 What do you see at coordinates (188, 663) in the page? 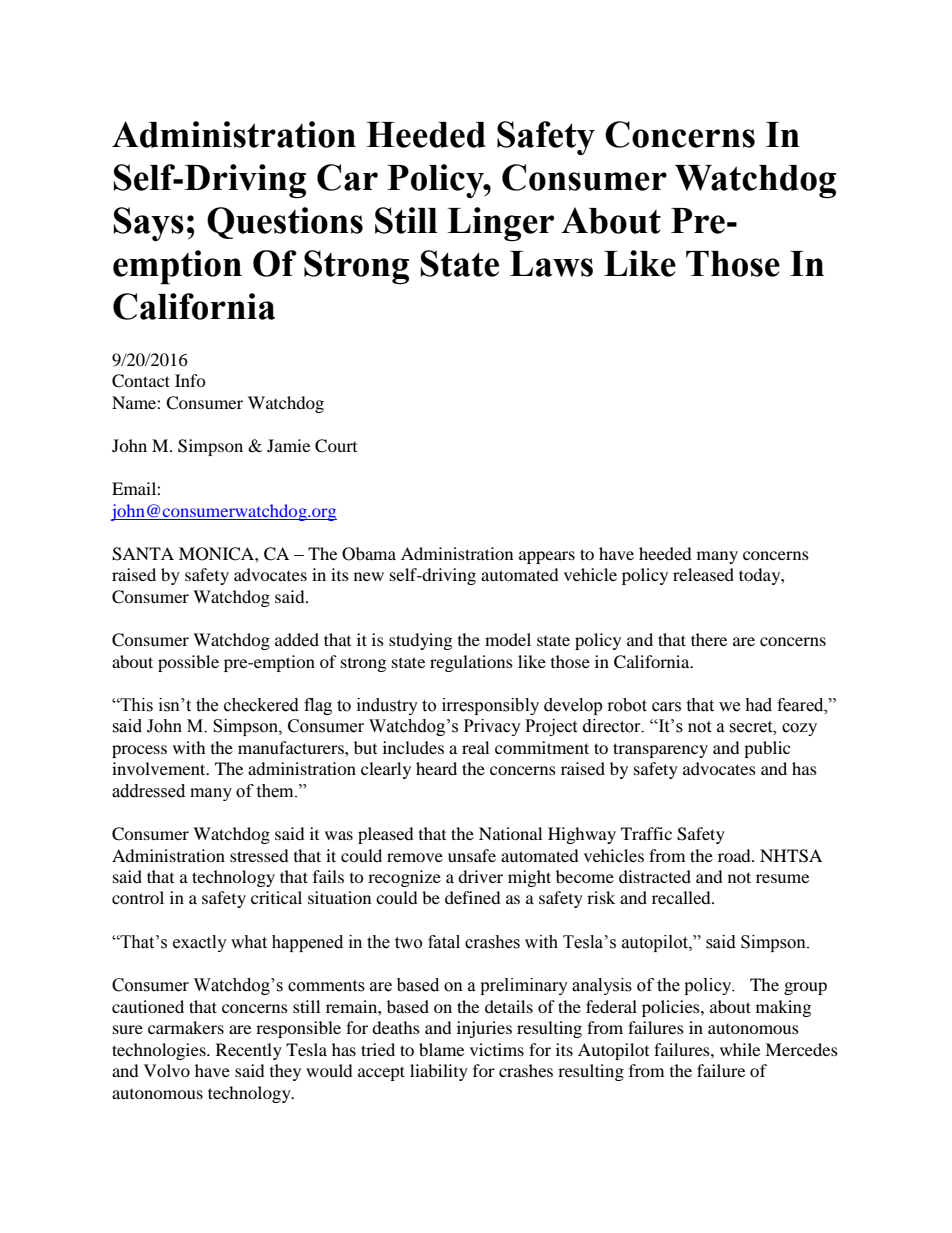
I see `possible` at bounding box center [188, 663].
